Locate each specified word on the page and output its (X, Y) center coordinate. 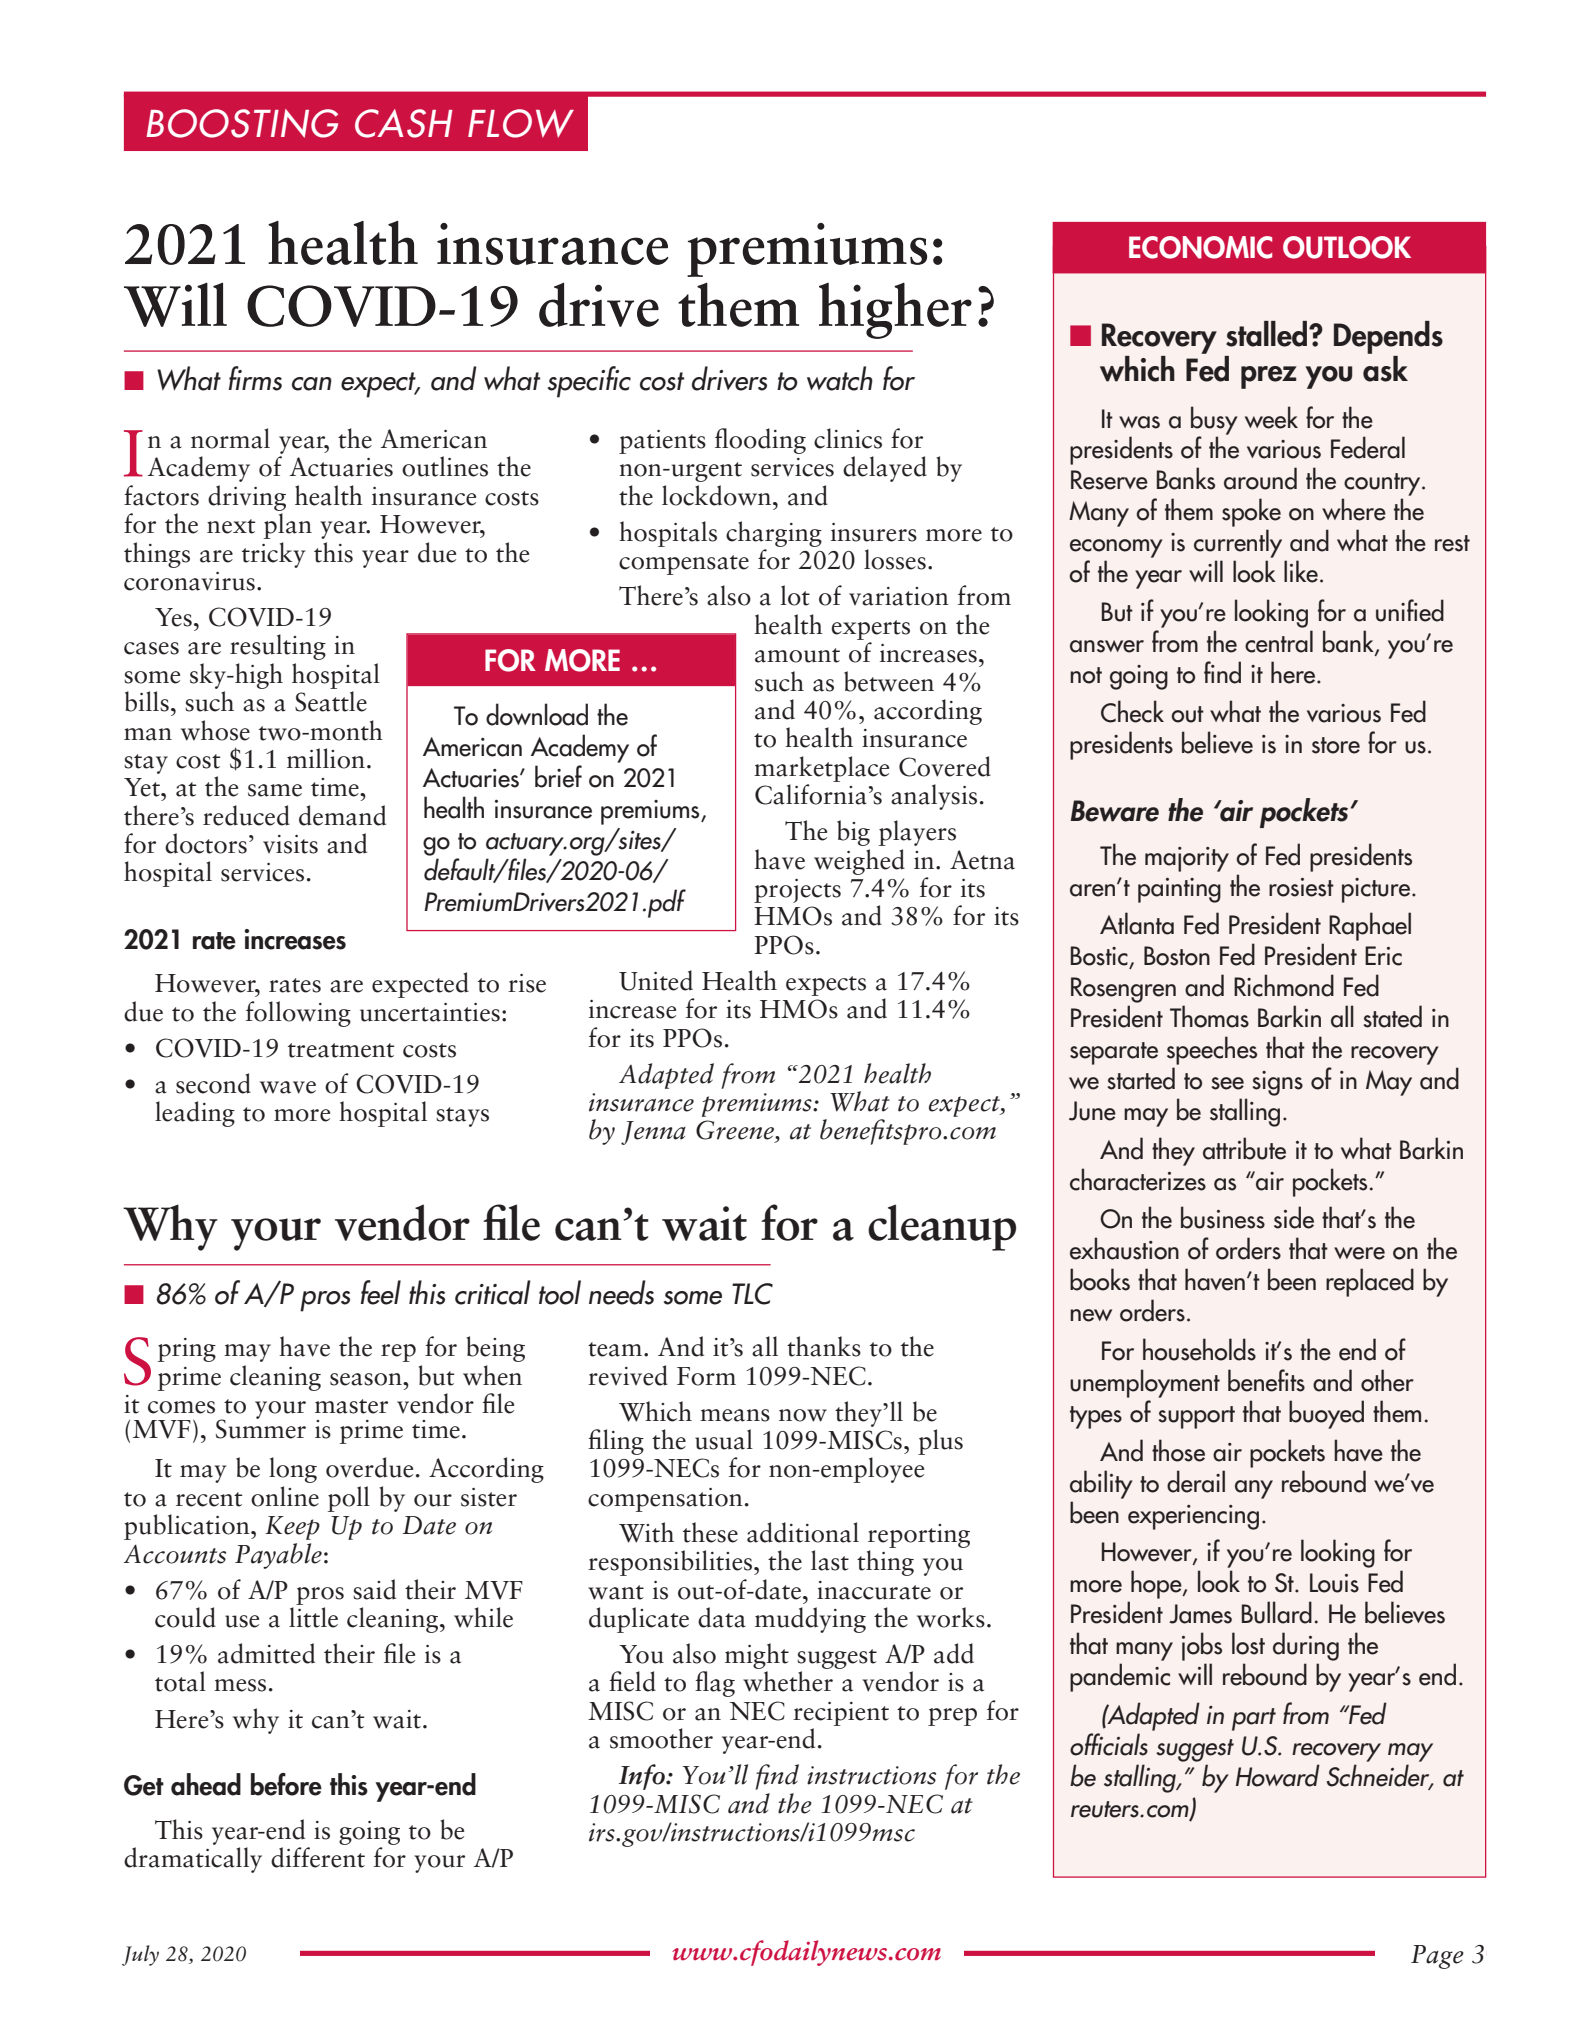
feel (381, 1292)
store (1336, 745)
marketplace (821, 769)
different (318, 1857)
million (326, 758)
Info (643, 1777)
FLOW (521, 123)
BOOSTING (242, 123)
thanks (824, 1346)
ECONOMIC (1200, 247)
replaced (1370, 1282)
